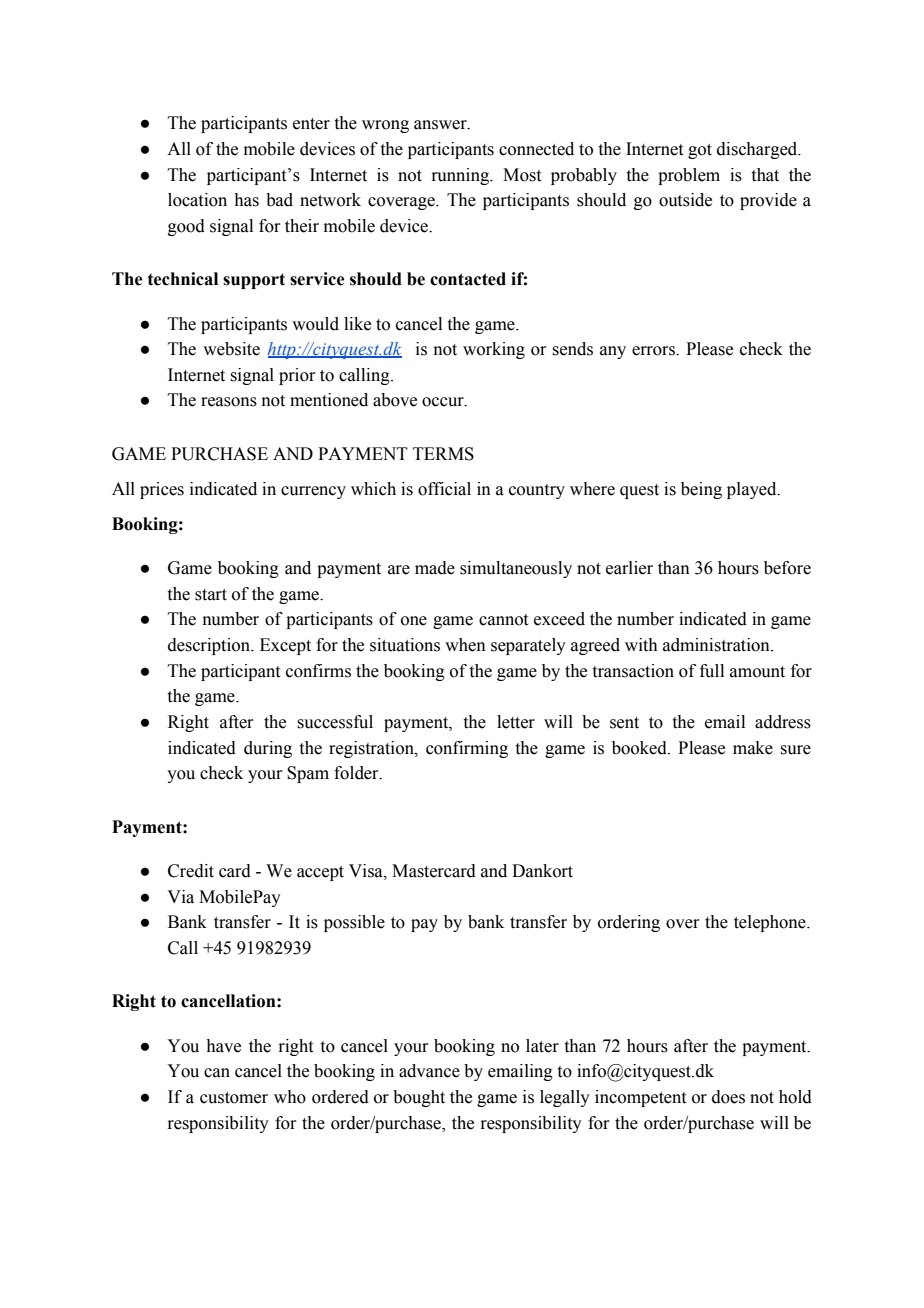 The width and height of the document is (924, 1308). I want to click on got, so click(700, 151).
